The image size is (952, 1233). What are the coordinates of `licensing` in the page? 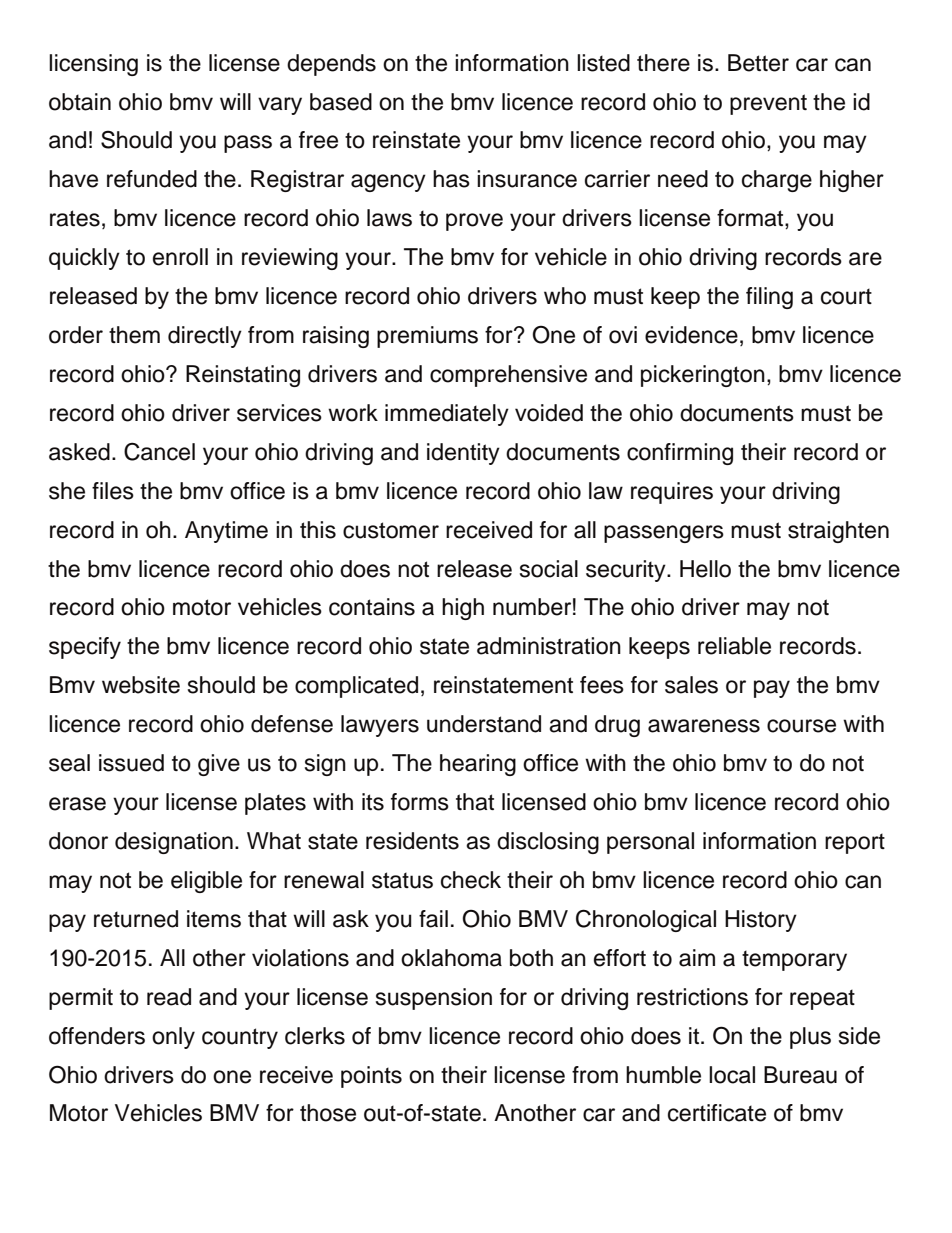 It's located at (93, 65).
